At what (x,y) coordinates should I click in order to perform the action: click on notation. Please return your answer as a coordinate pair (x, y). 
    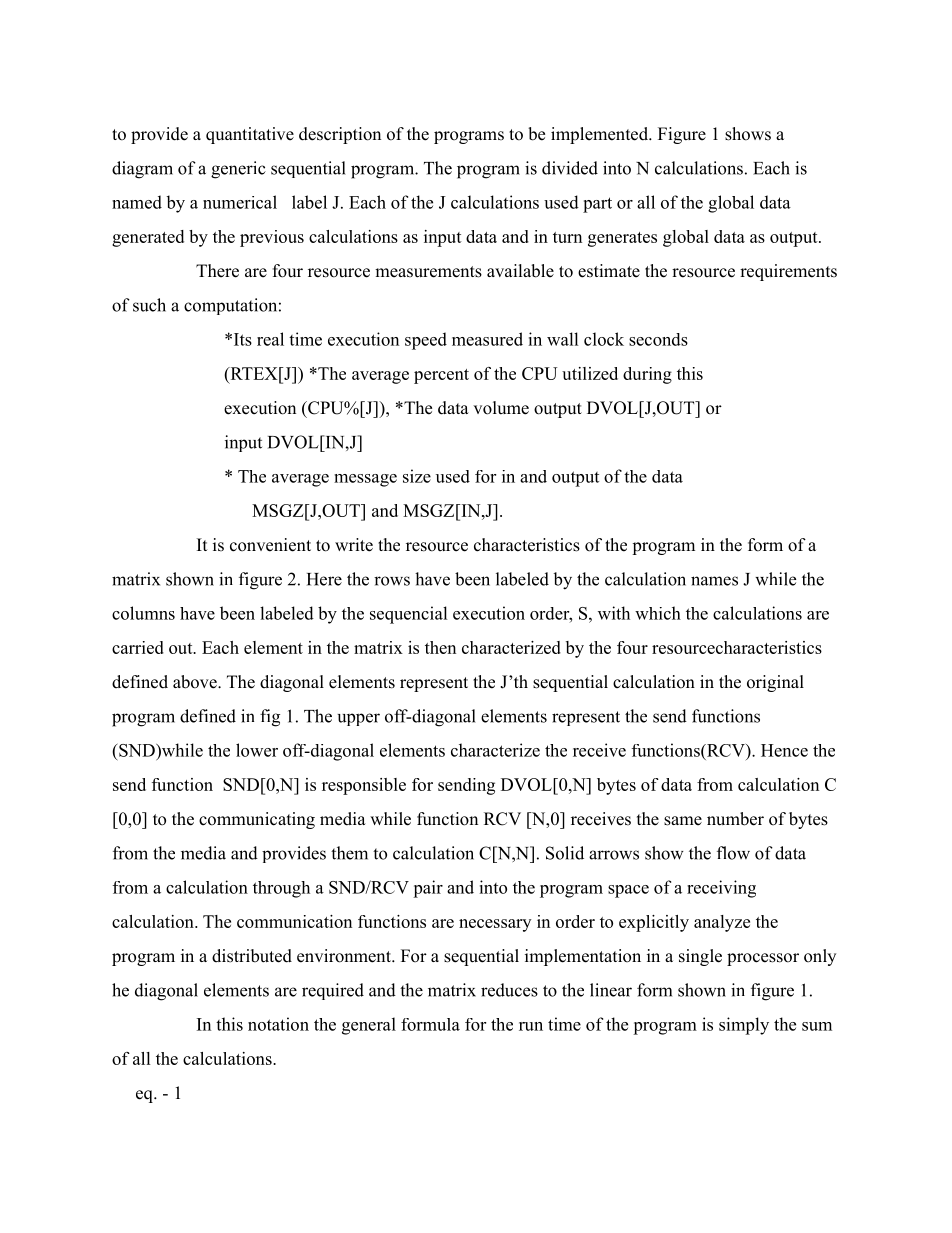
    Looking at the image, I should click on (278, 1024).
